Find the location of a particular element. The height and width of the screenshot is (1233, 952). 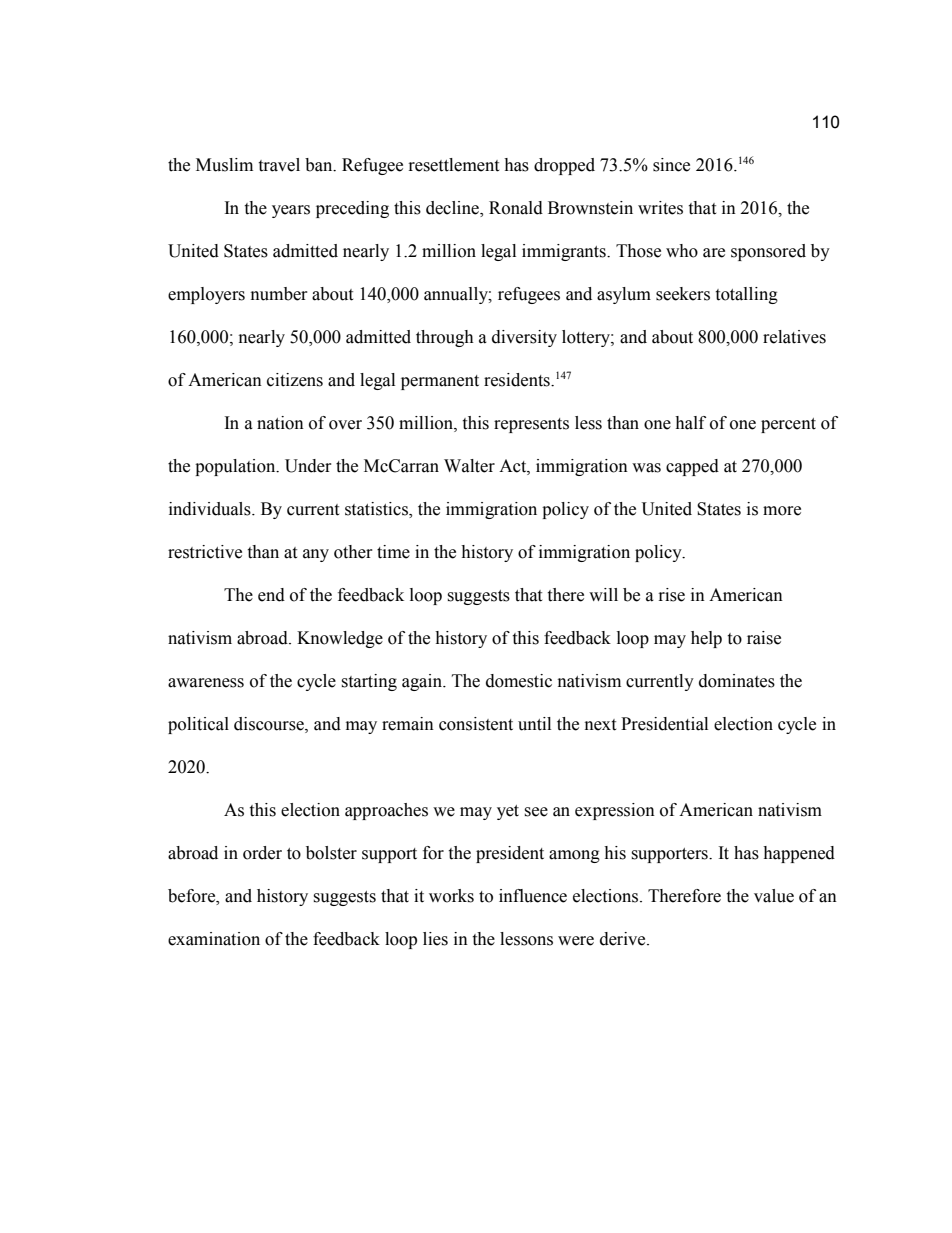

travel is located at coordinates (279, 165).
